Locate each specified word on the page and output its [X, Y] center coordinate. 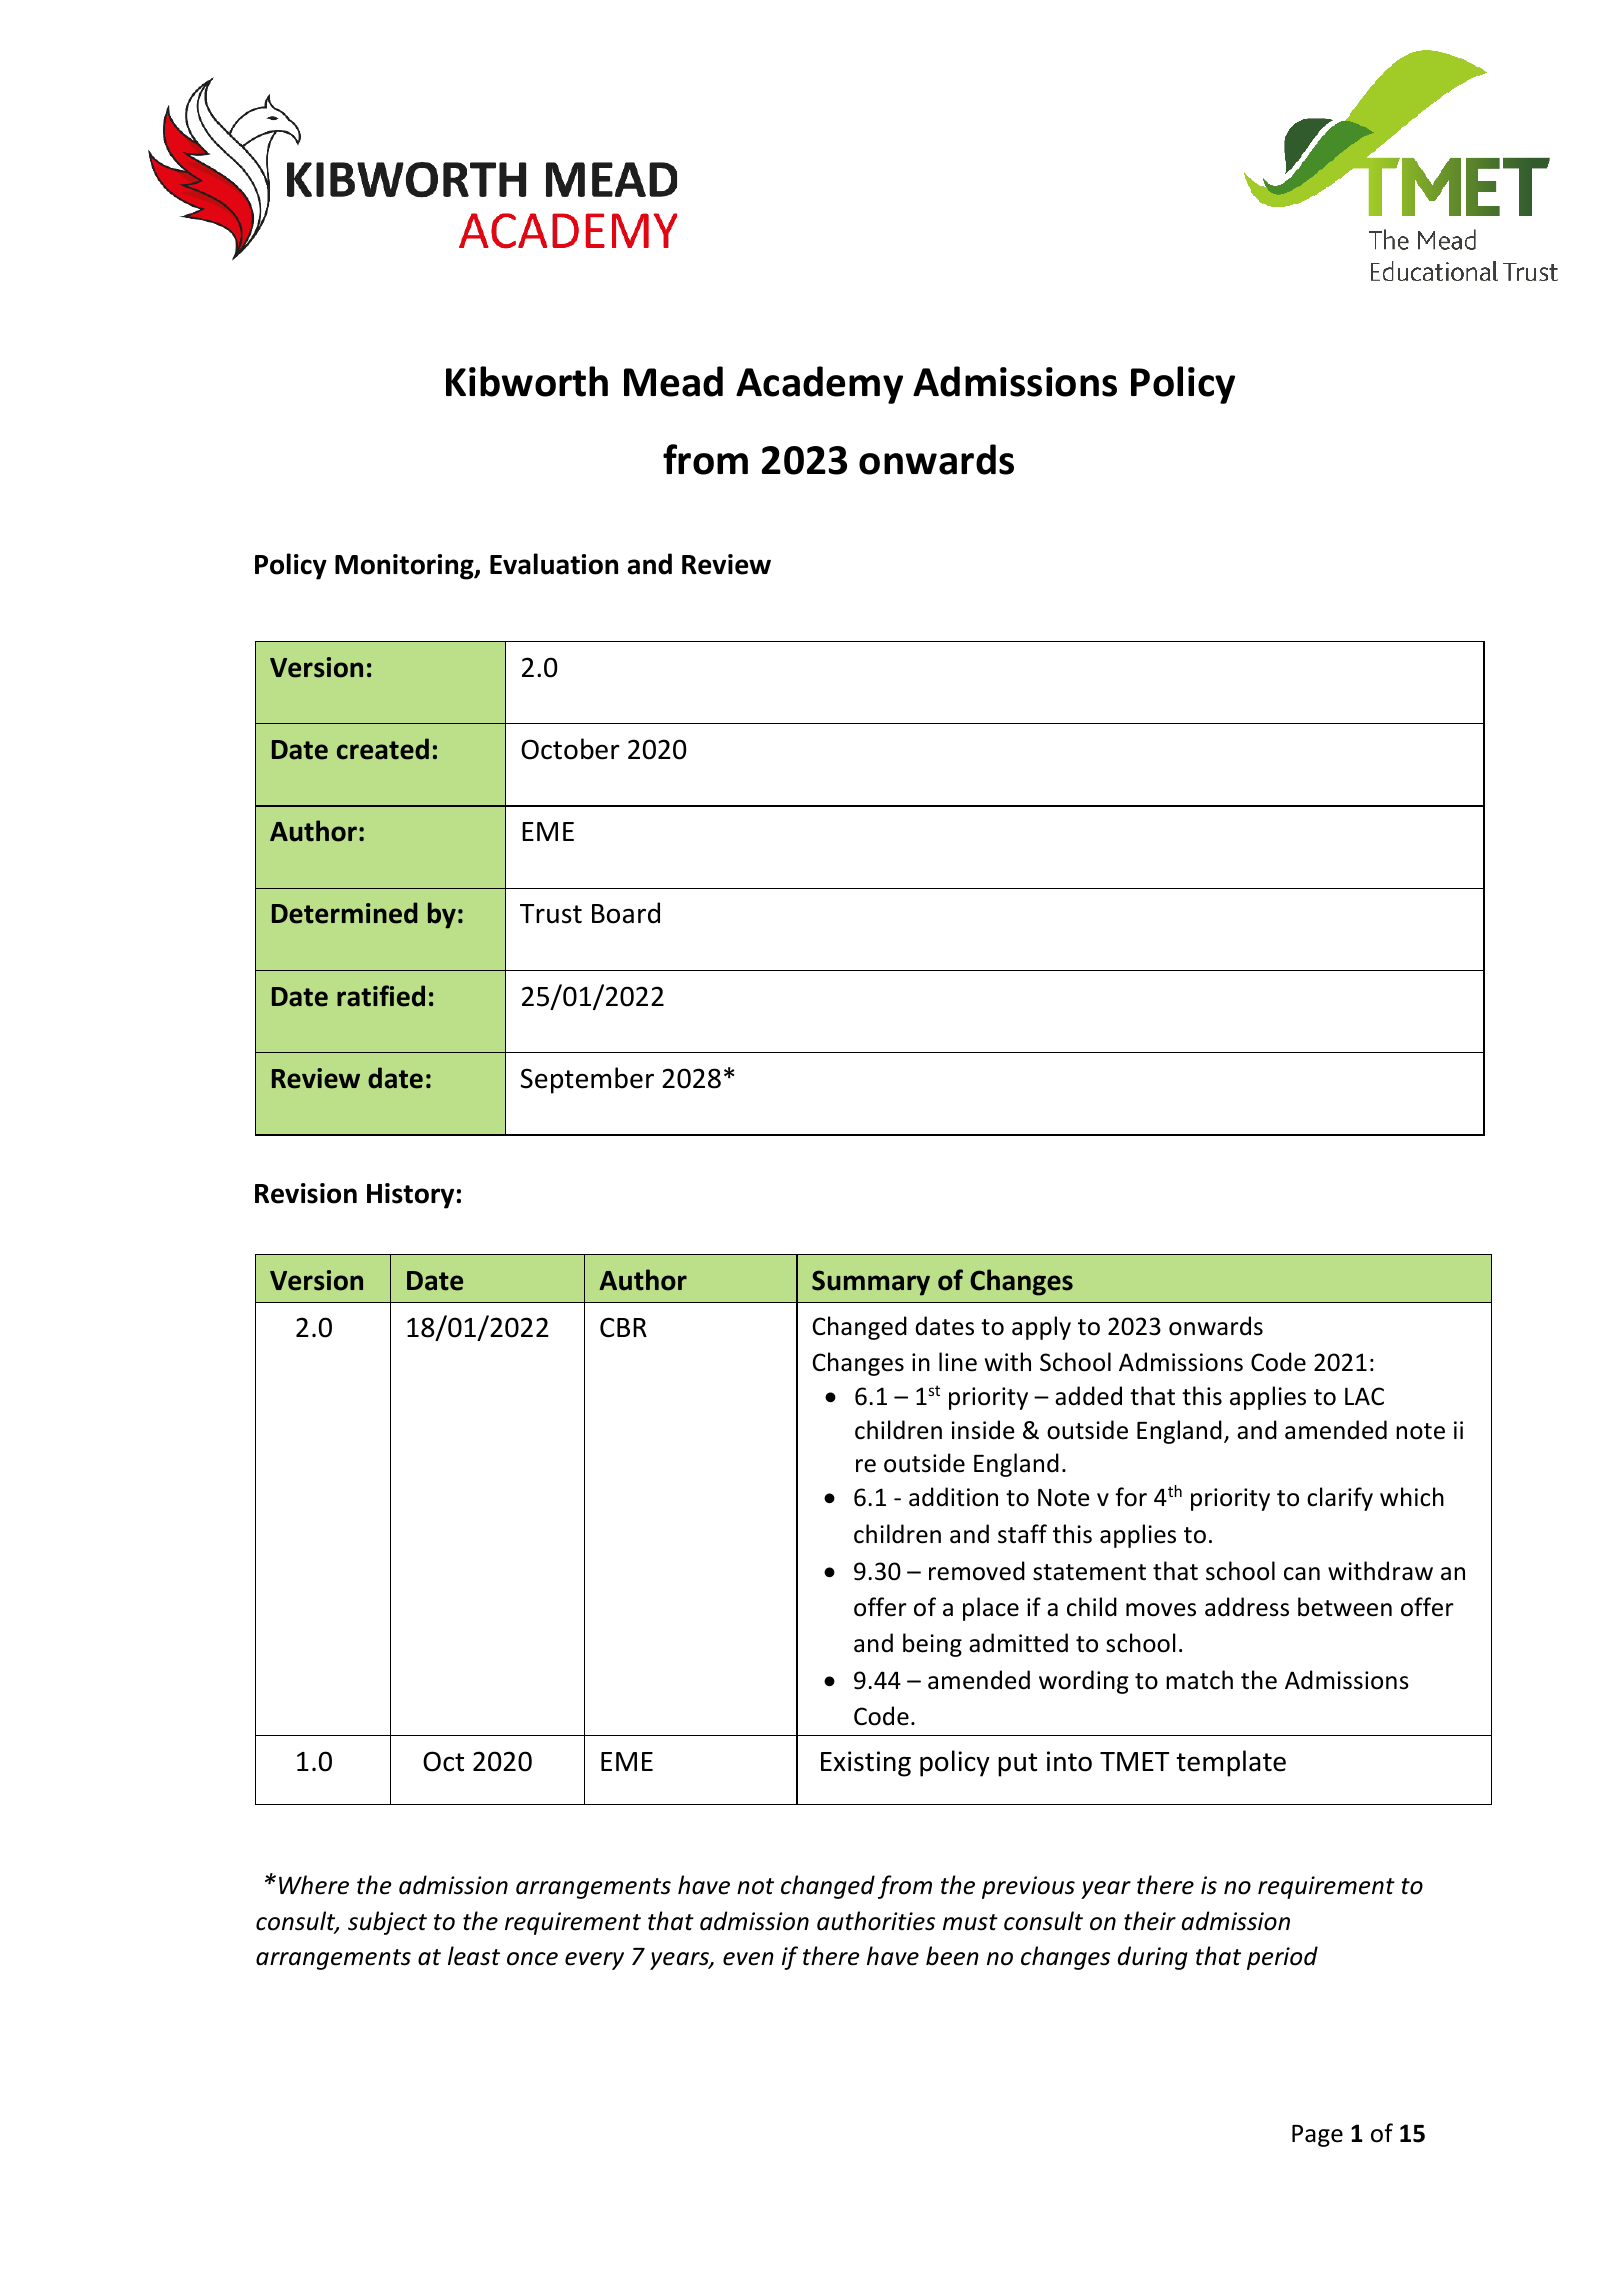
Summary [871, 1283]
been [952, 1956]
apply [1041, 1328]
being [932, 1645]
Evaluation [554, 564]
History [410, 1196]
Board [626, 913]
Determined [345, 913]
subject [387, 1923]
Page [1317, 2136]
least [474, 1956]
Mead [673, 381]
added [1088, 1396]
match [1199, 1680]
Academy [819, 385]
